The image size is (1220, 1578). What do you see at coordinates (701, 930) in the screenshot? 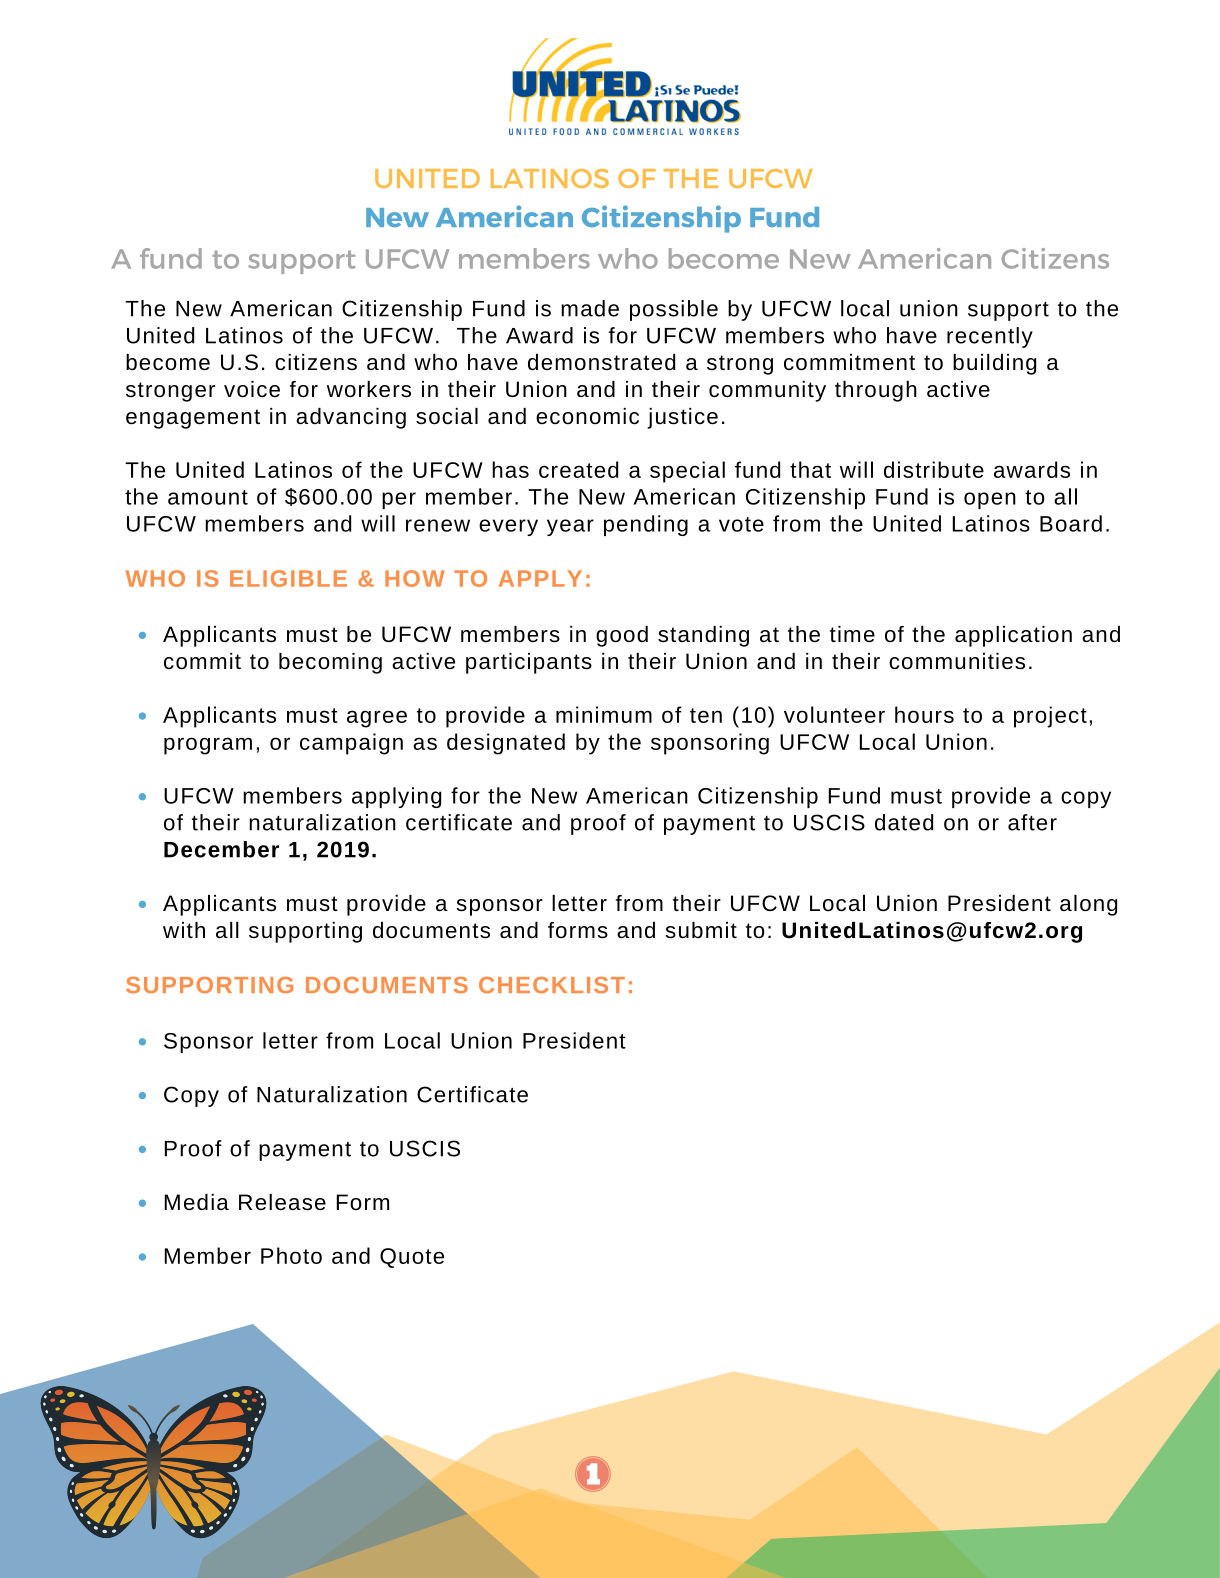
I see `submit` at bounding box center [701, 930].
